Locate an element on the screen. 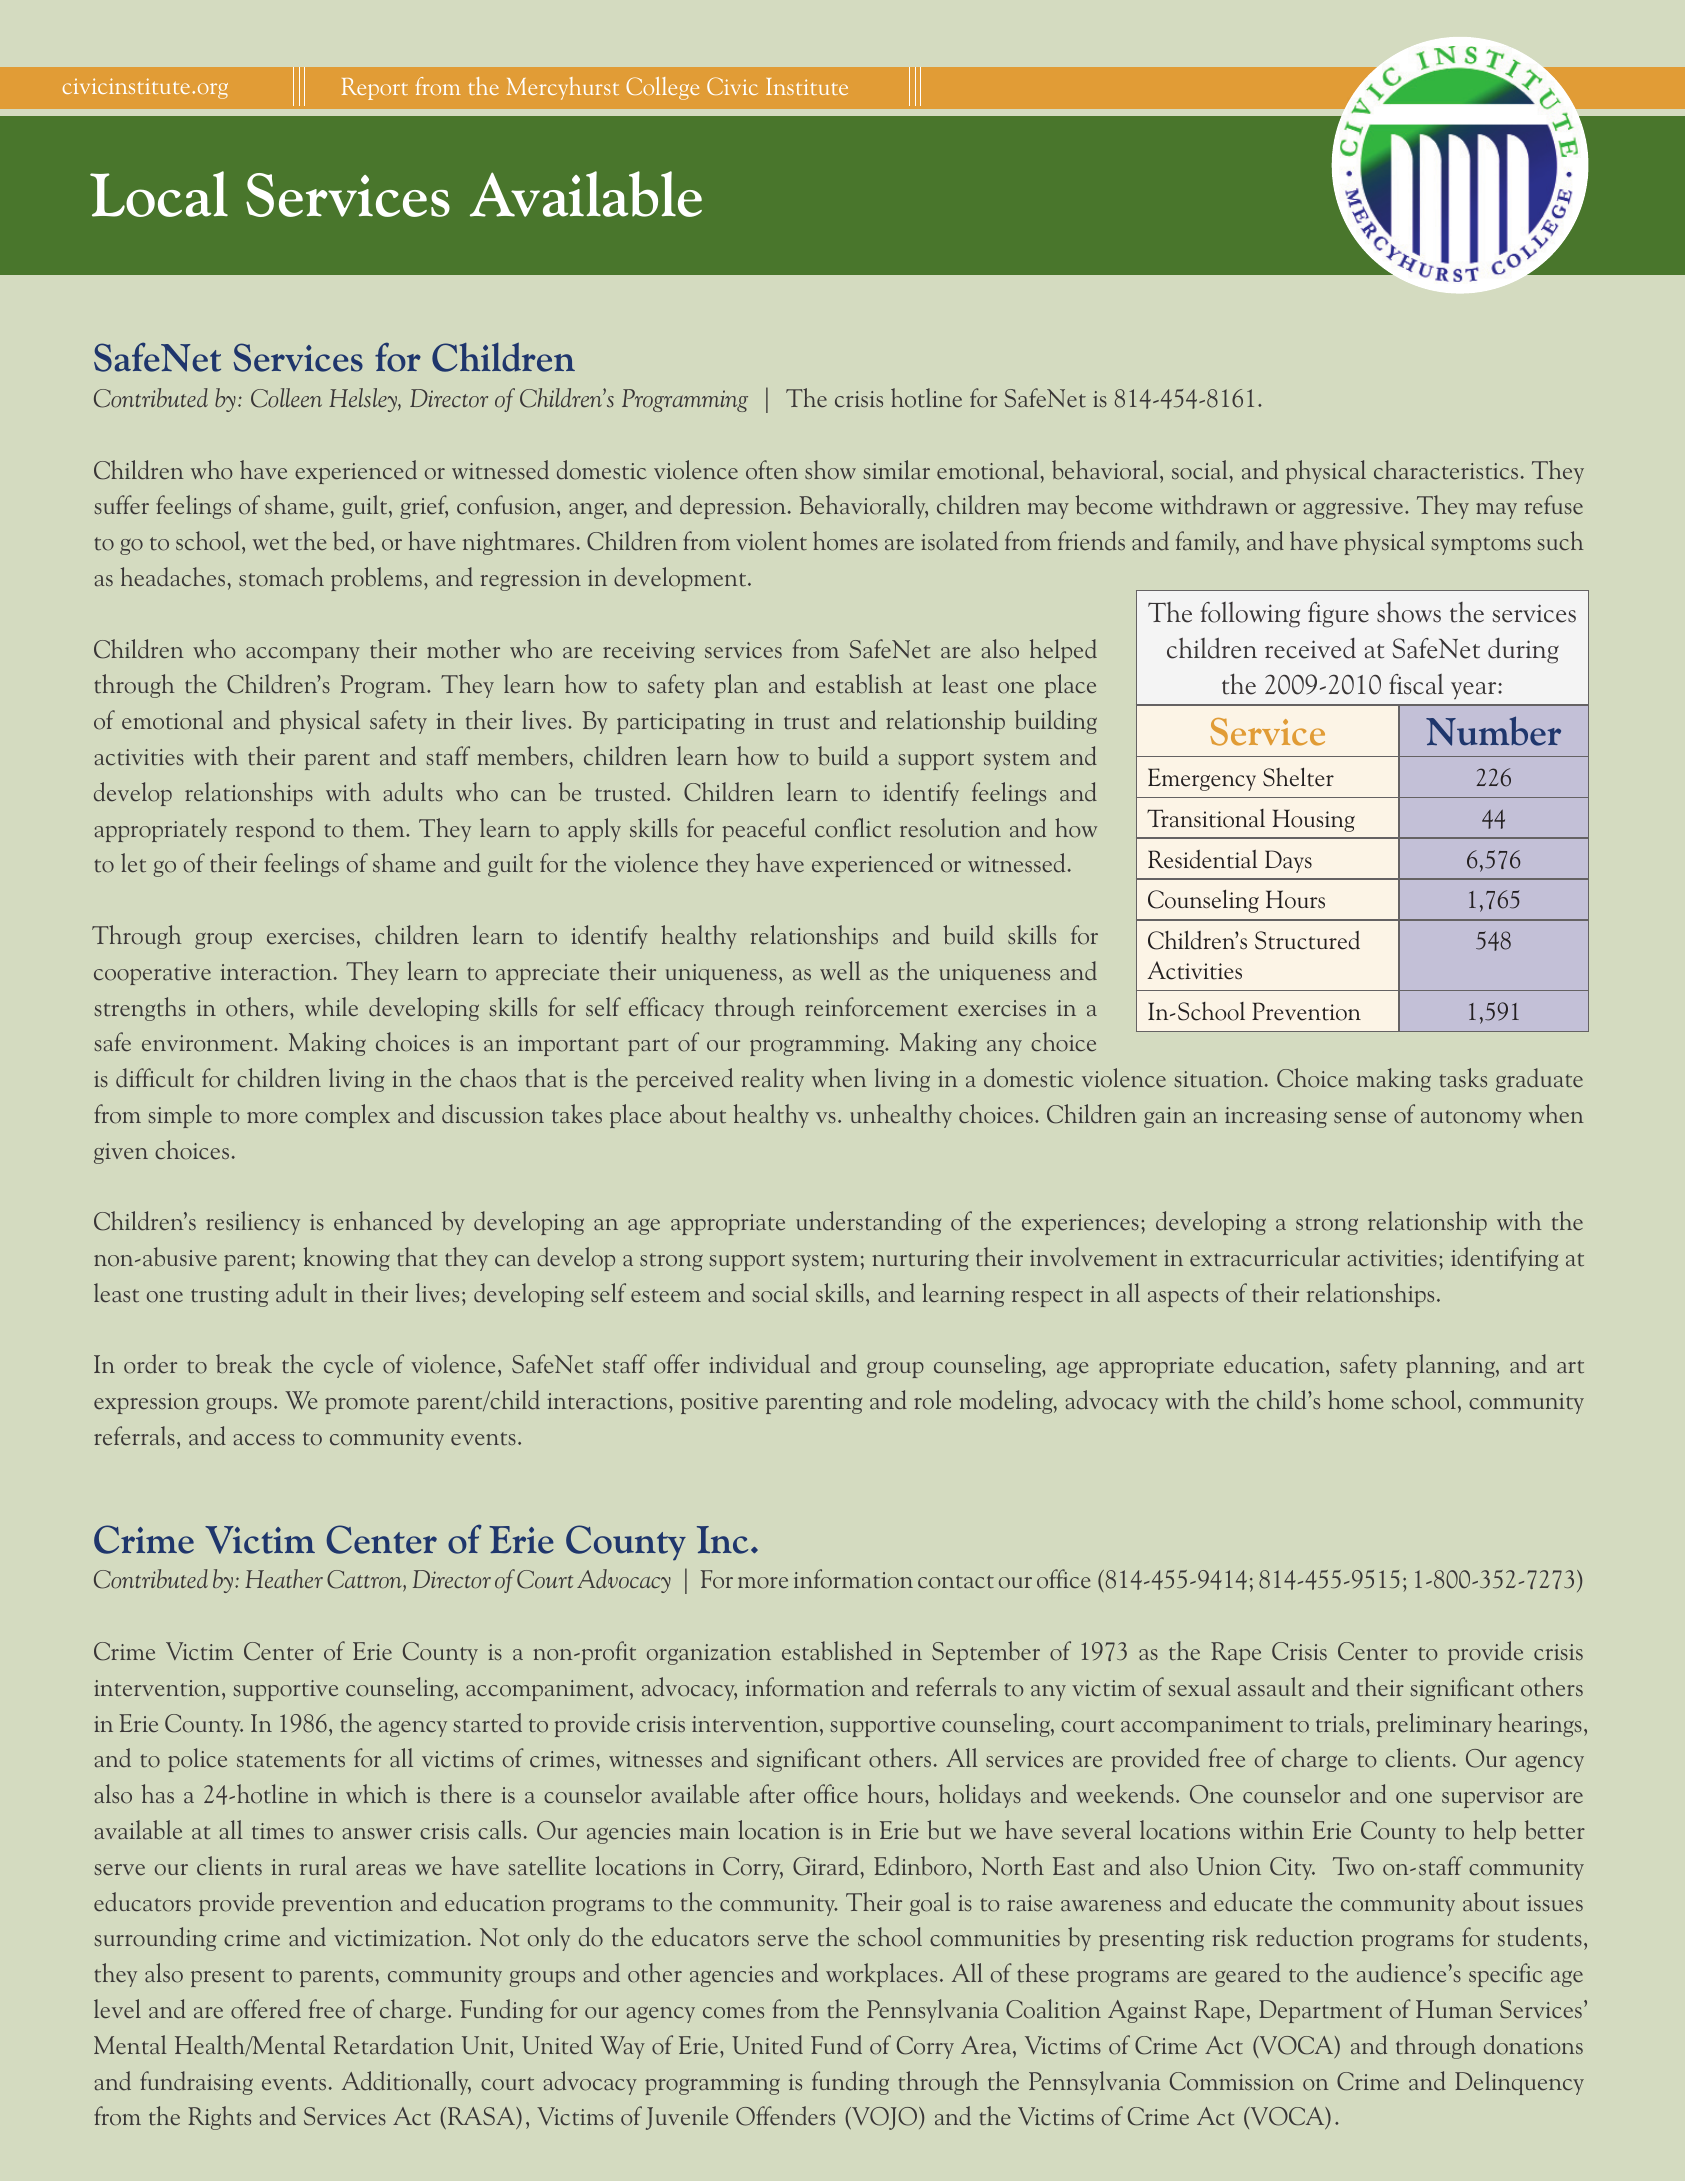 The height and width of the screenshot is (2181, 1685). College is located at coordinates (662, 88).
